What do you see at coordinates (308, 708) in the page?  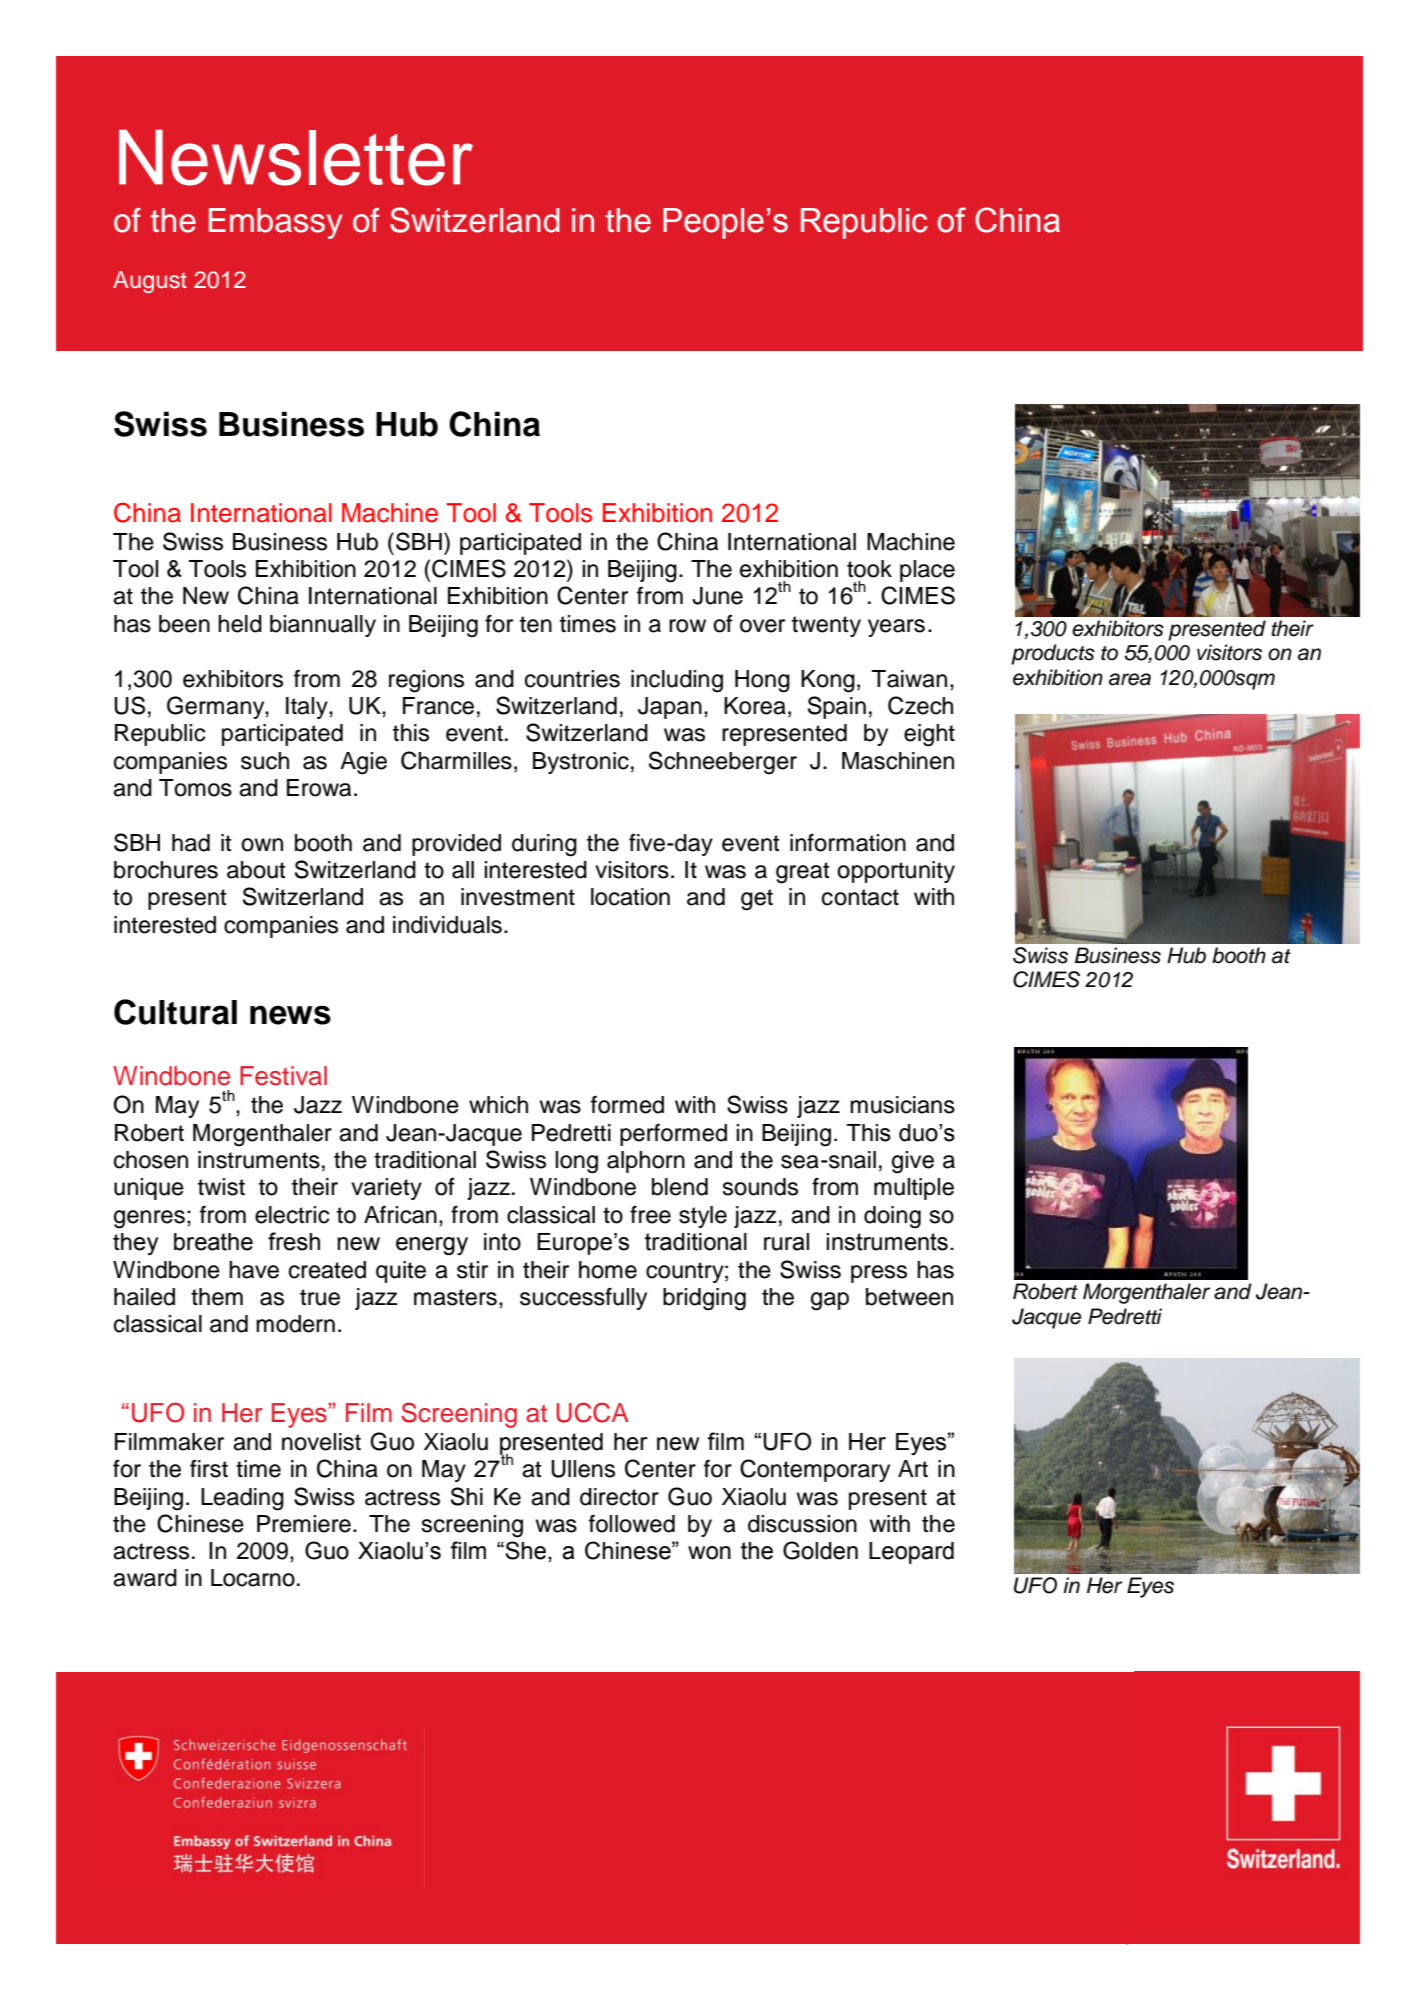 I see `Italy` at bounding box center [308, 708].
